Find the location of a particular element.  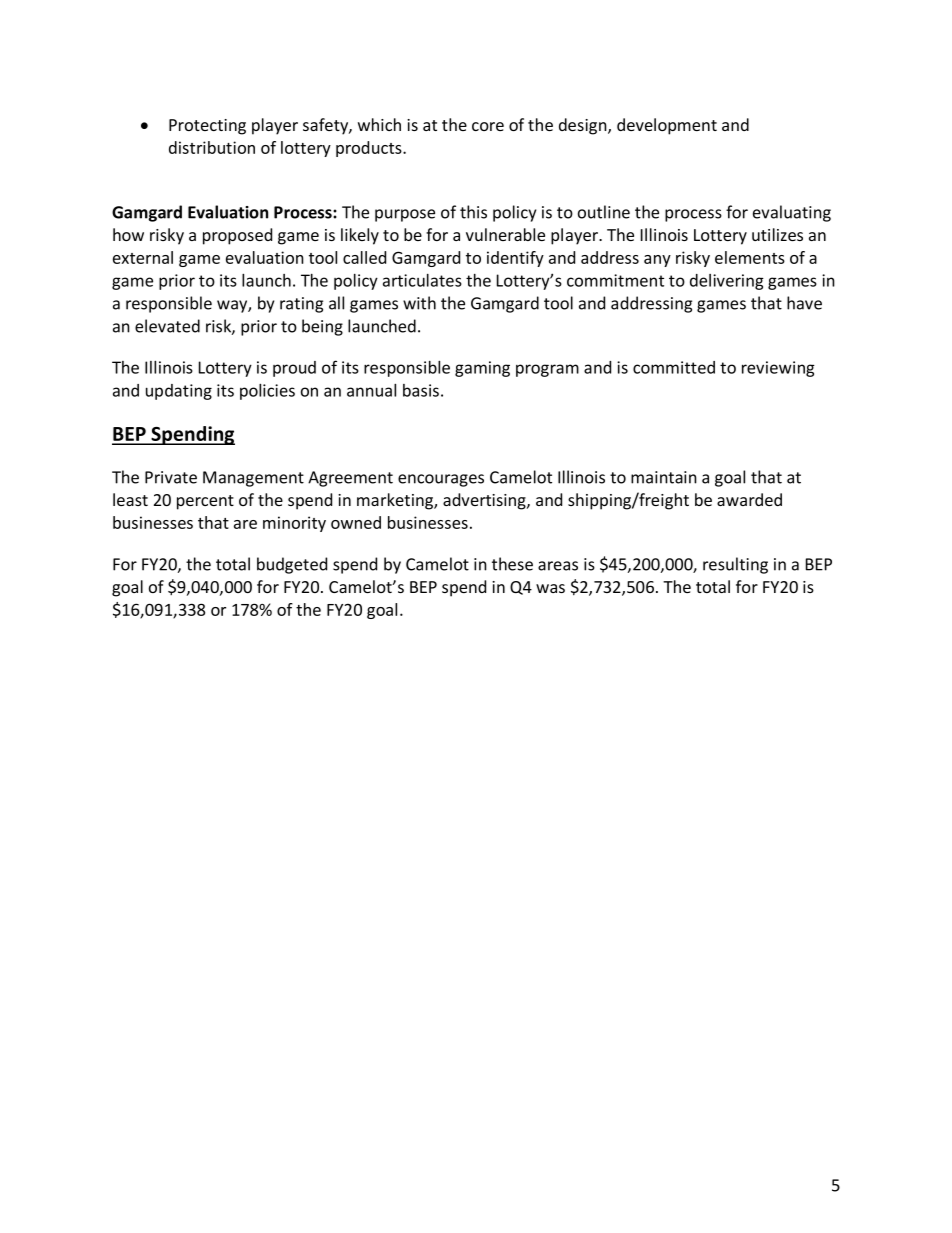

updating is located at coordinates (179, 392).
